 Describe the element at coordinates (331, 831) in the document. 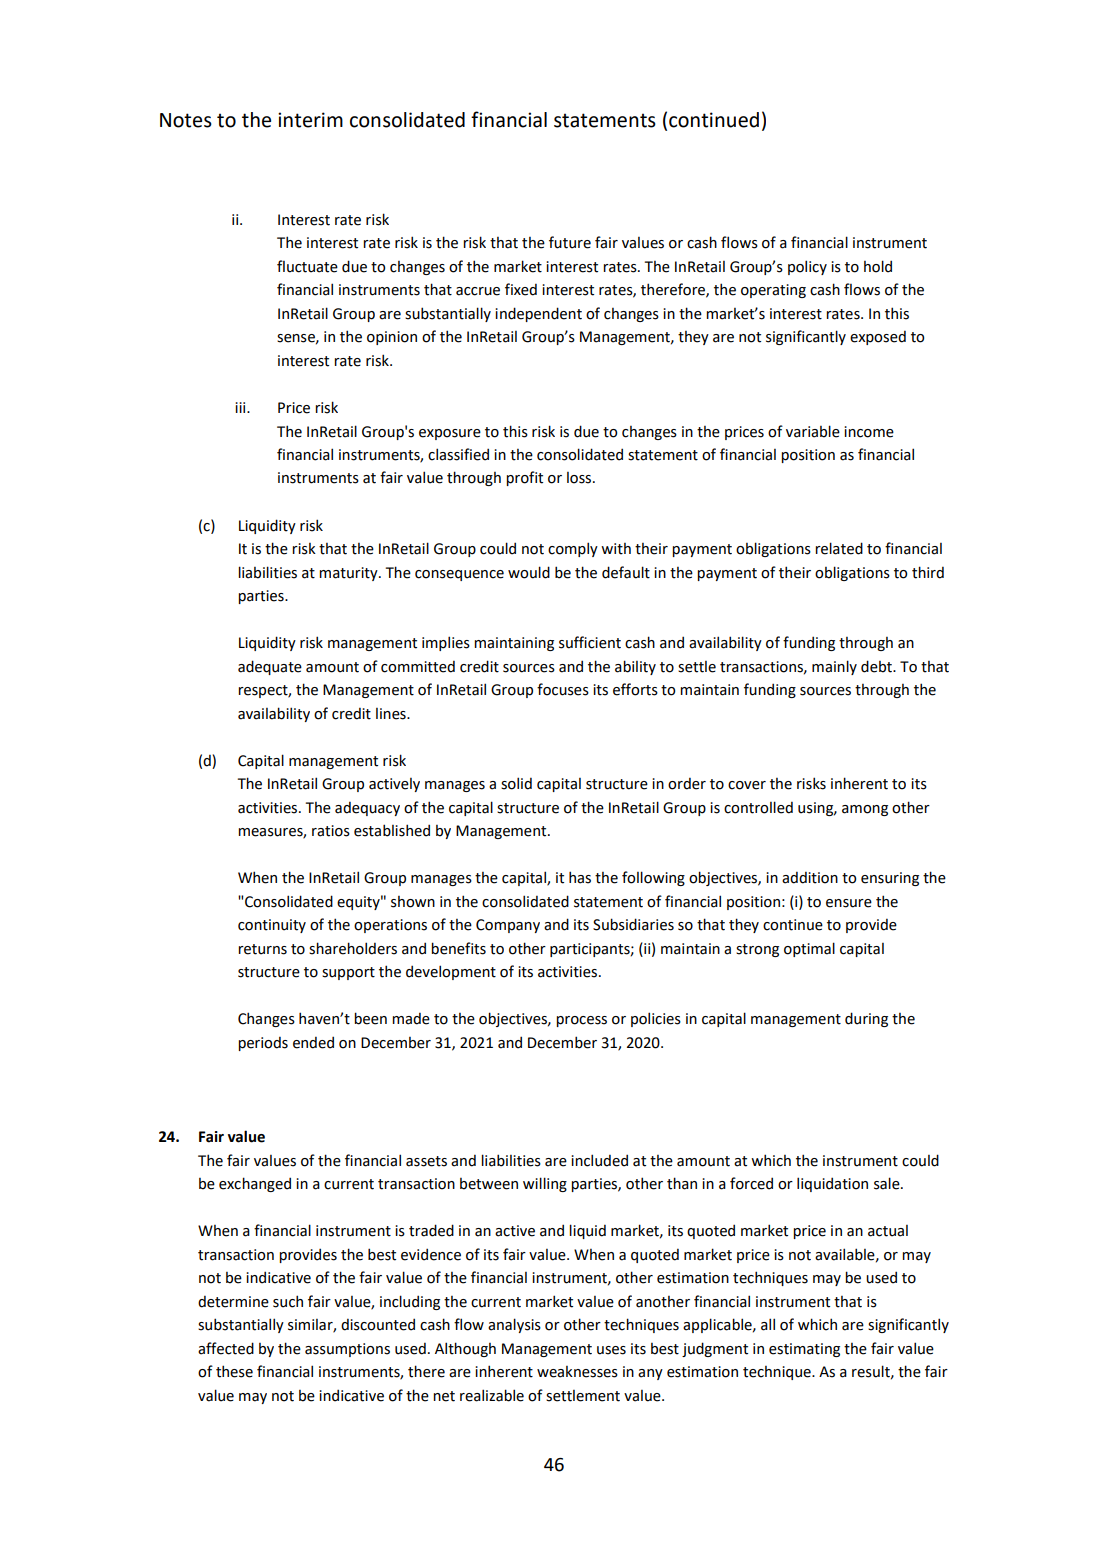

I see `ratios` at that location.
